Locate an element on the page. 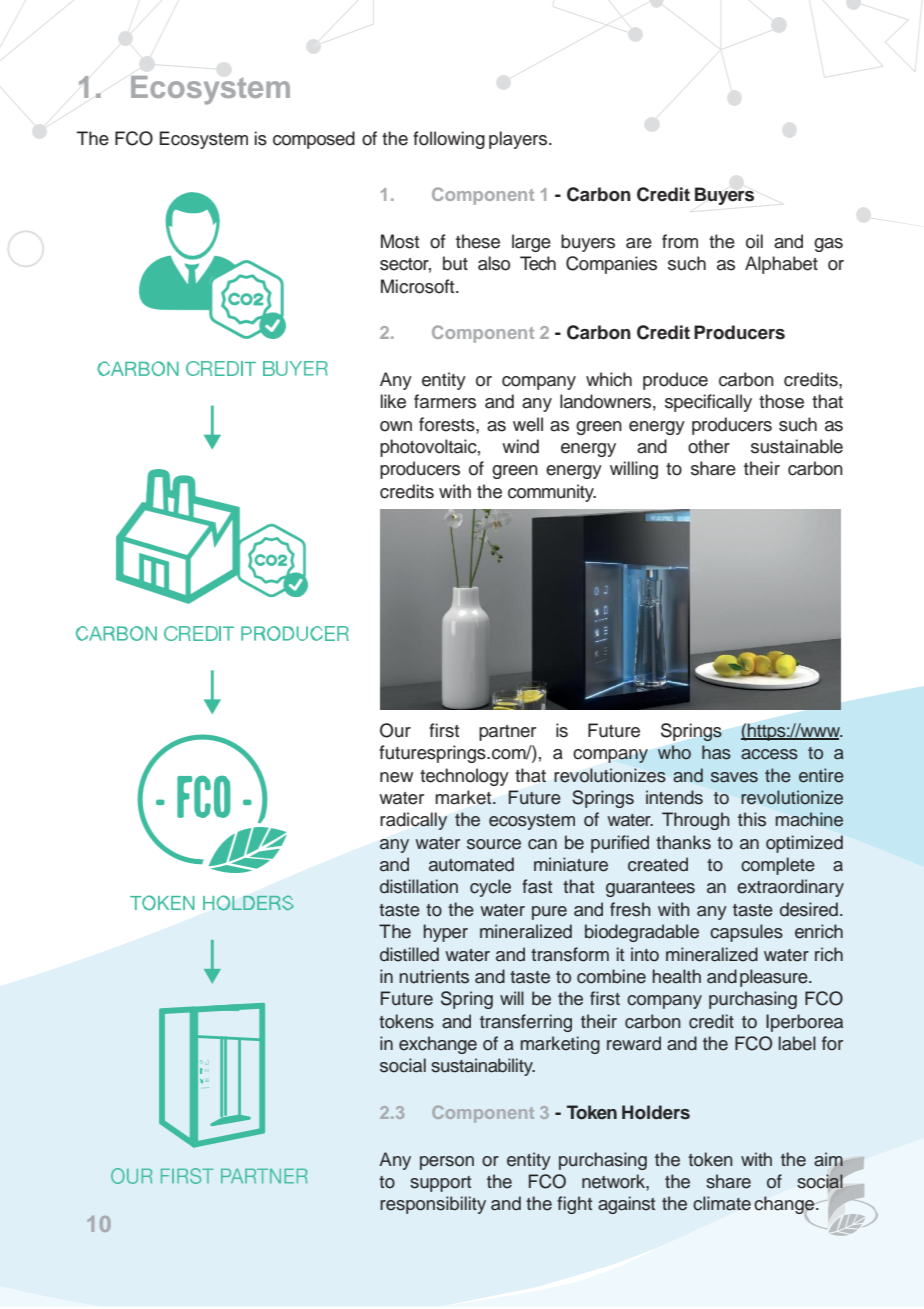 This page has width=924, height=1309. fight is located at coordinates (574, 1205).
